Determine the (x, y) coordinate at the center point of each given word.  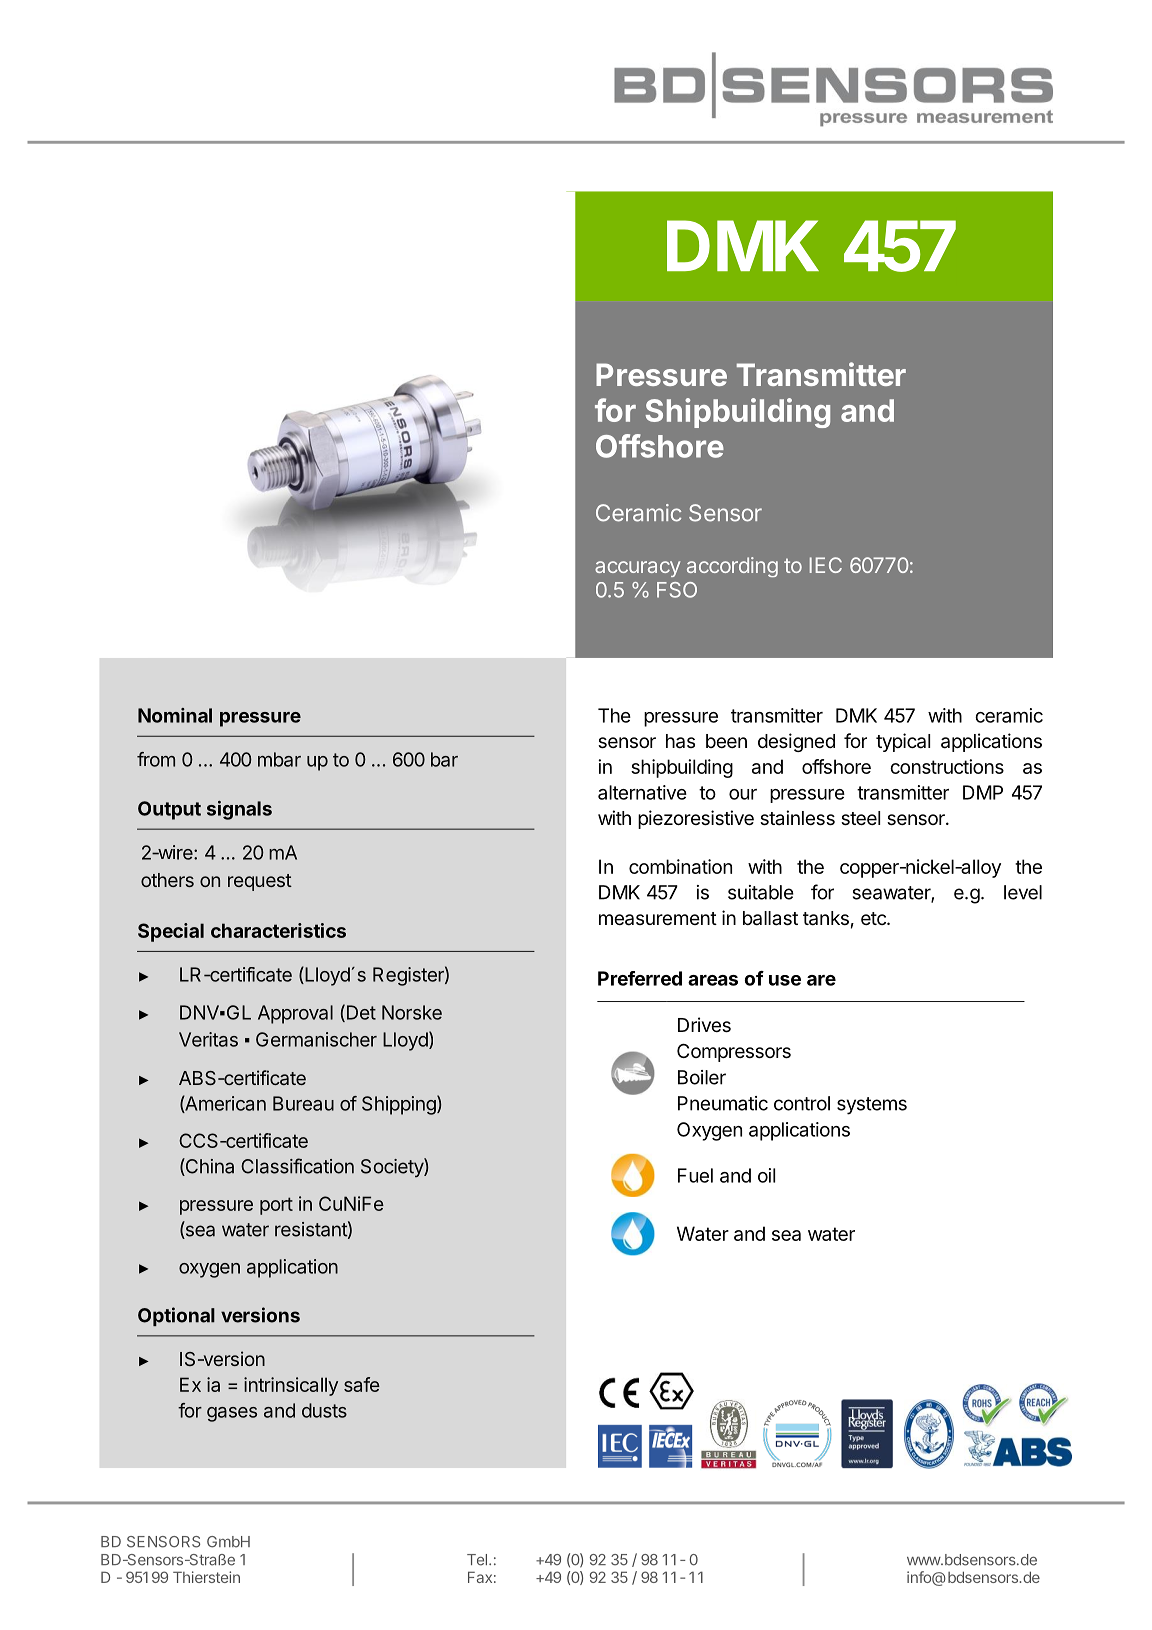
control (802, 1103)
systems (872, 1106)
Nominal (175, 715)
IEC (826, 565)
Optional (176, 1316)
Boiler (702, 1077)
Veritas (208, 1039)
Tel (477, 1560)
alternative (642, 792)
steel (860, 818)
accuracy (637, 569)
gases (232, 1414)
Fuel (695, 1175)
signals (239, 810)
